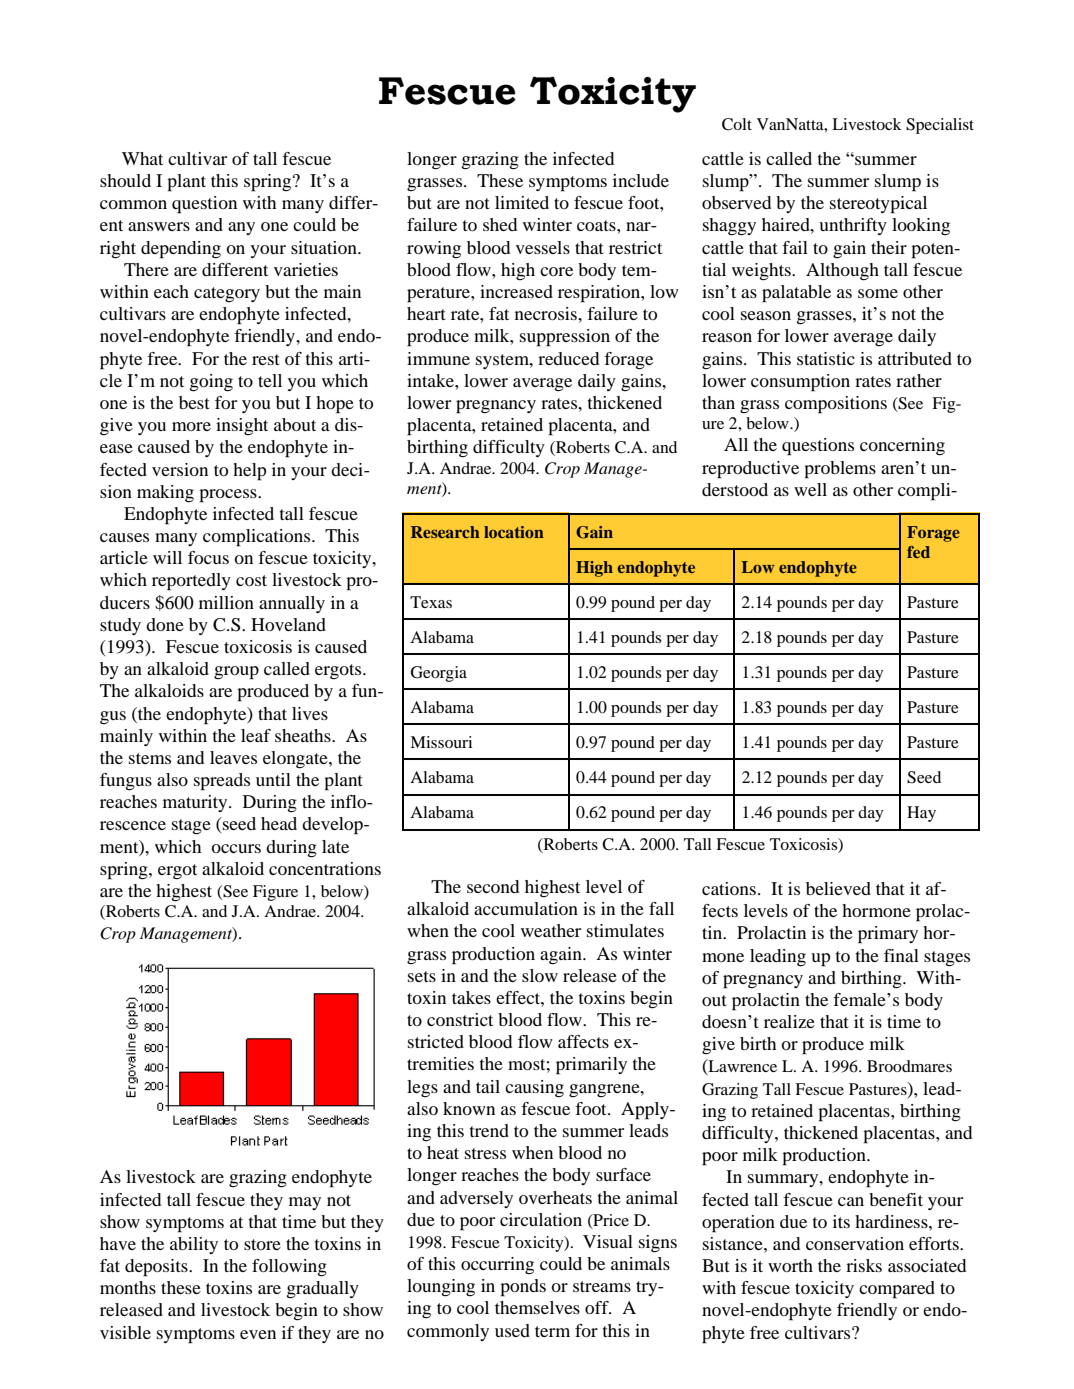 This document has width=1074, height=1389. What do you see at coordinates (522, 202) in the document?
I see `limited` at bounding box center [522, 202].
